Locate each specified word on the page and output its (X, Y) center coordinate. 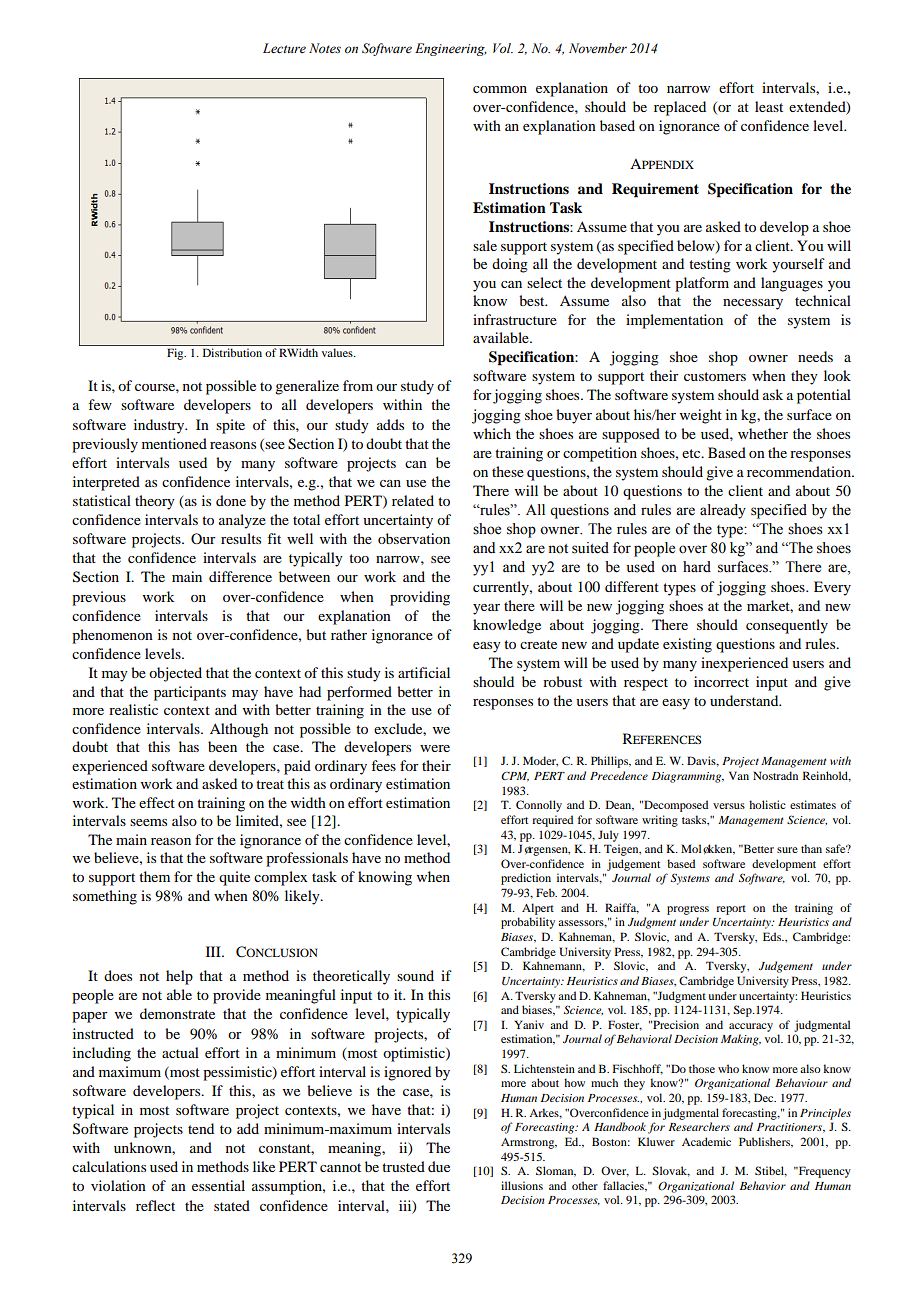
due (439, 1166)
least (769, 106)
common (500, 89)
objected (175, 674)
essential (218, 1185)
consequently (787, 626)
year (486, 609)
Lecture (284, 48)
